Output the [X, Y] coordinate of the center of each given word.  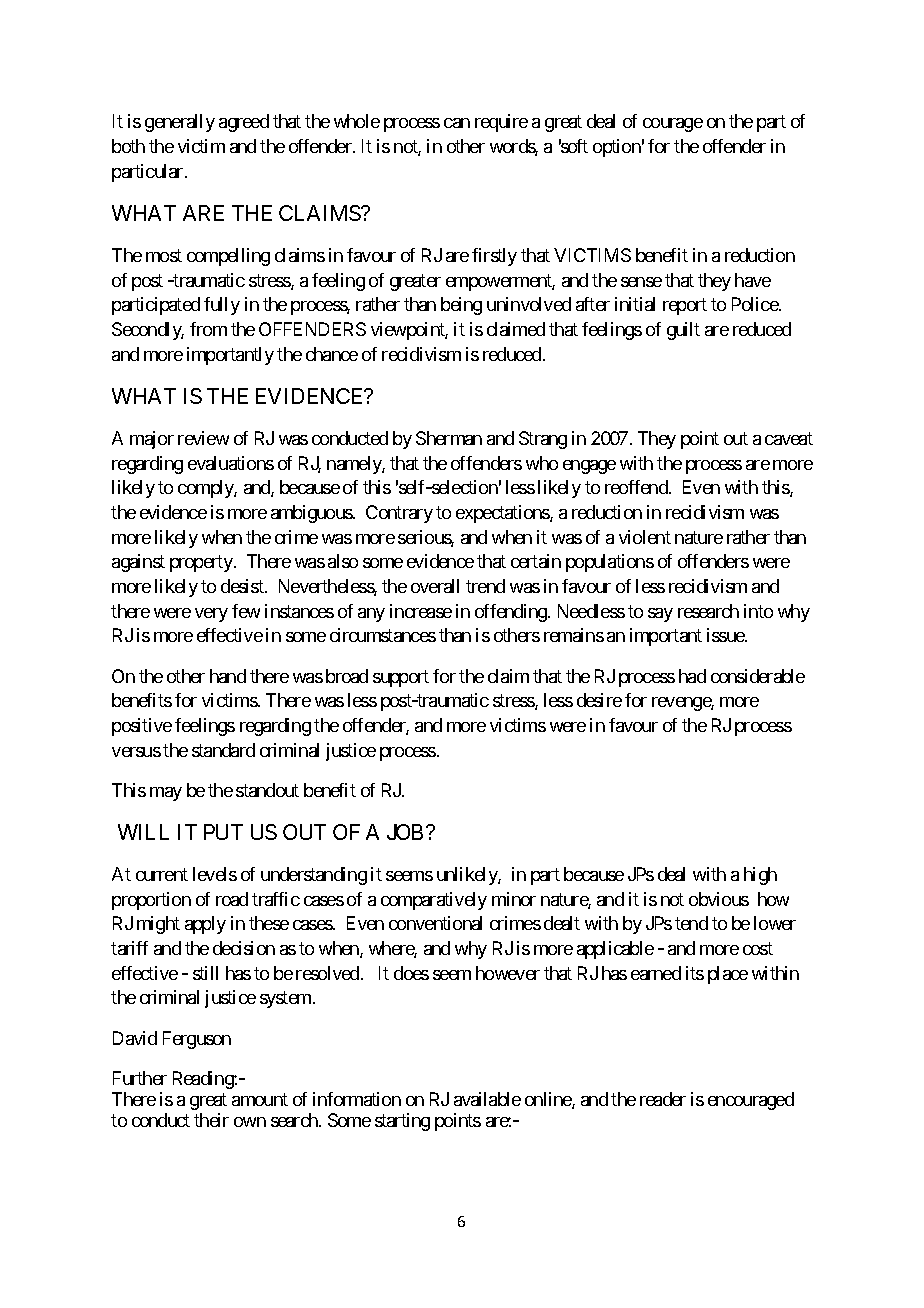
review [203, 438]
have [753, 280]
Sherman [449, 438]
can [457, 123]
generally [180, 123]
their [211, 1120]
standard [223, 750]
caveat [789, 438]
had [692, 676]
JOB [405, 832]
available [487, 1099]
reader [663, 1099]
